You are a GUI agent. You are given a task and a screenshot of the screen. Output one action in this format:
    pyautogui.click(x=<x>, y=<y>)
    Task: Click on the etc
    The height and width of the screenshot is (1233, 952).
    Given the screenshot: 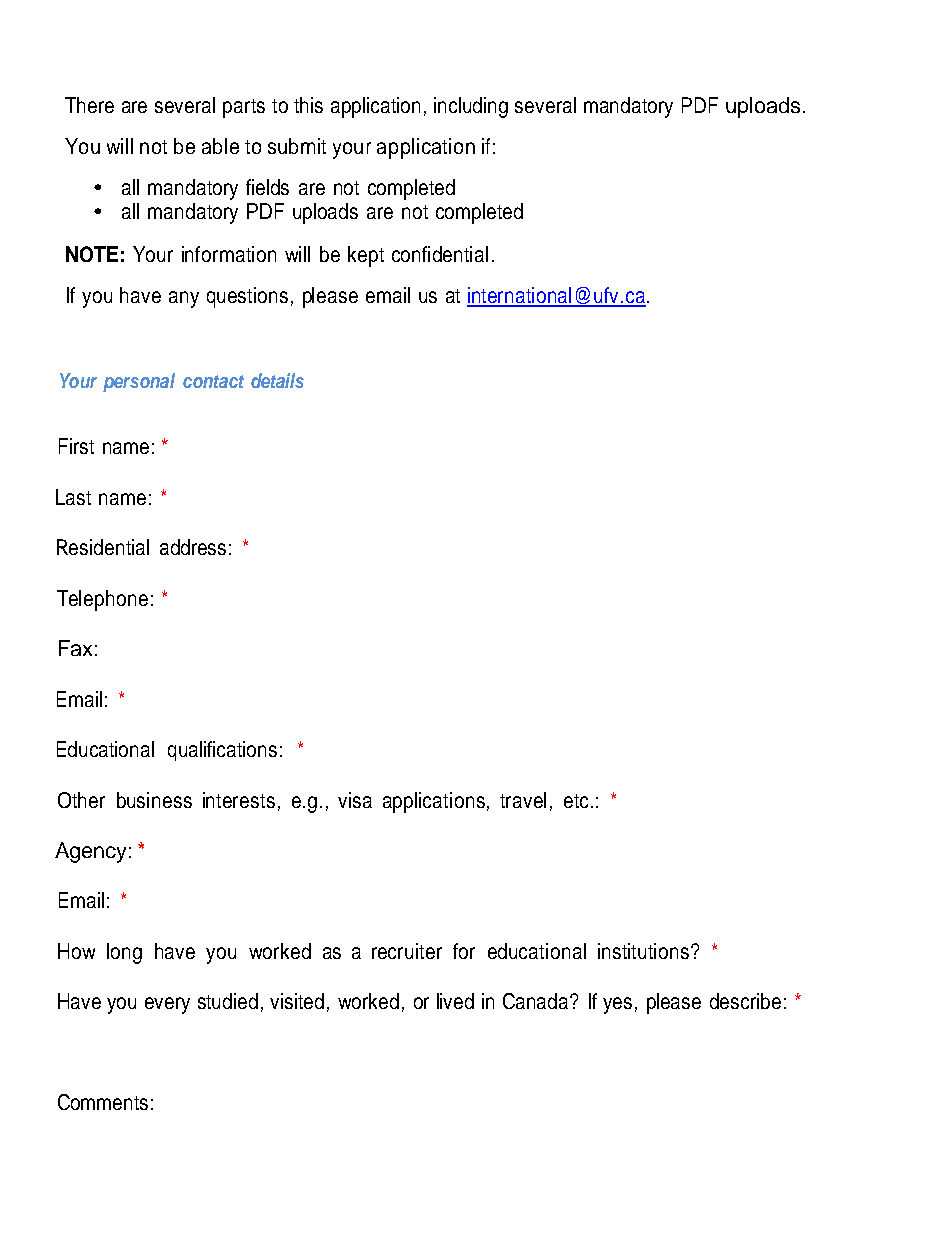 What is the action you would take?
    pyautogui.click(x=576, y=801)
